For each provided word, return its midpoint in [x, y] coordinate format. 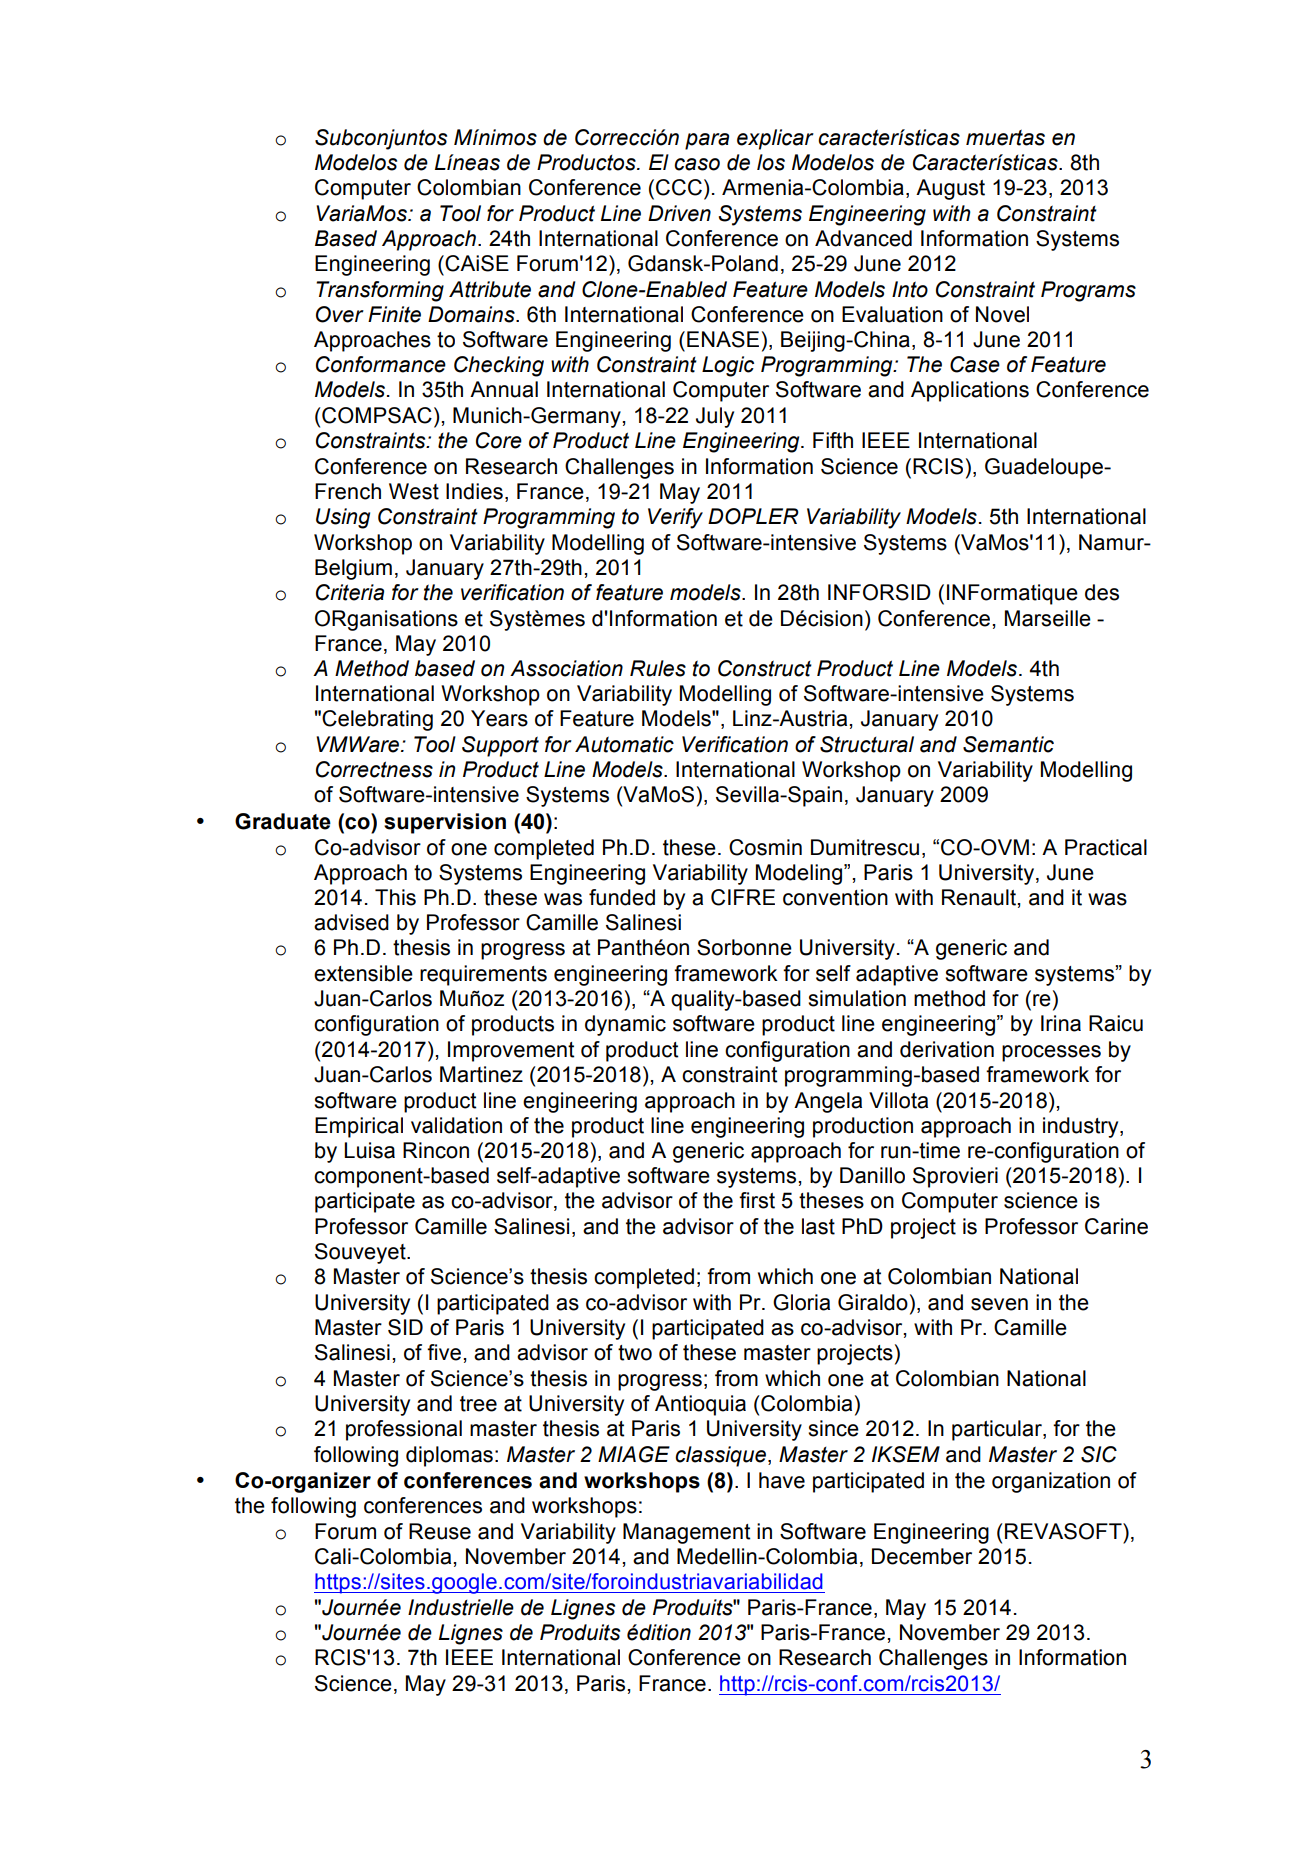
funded [622, 897]
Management [687, 1533]
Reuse [440, 1531]
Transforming [380, 291]
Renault [980, 897]
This [395, 897]
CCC [679, 187]
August [950, 189]
